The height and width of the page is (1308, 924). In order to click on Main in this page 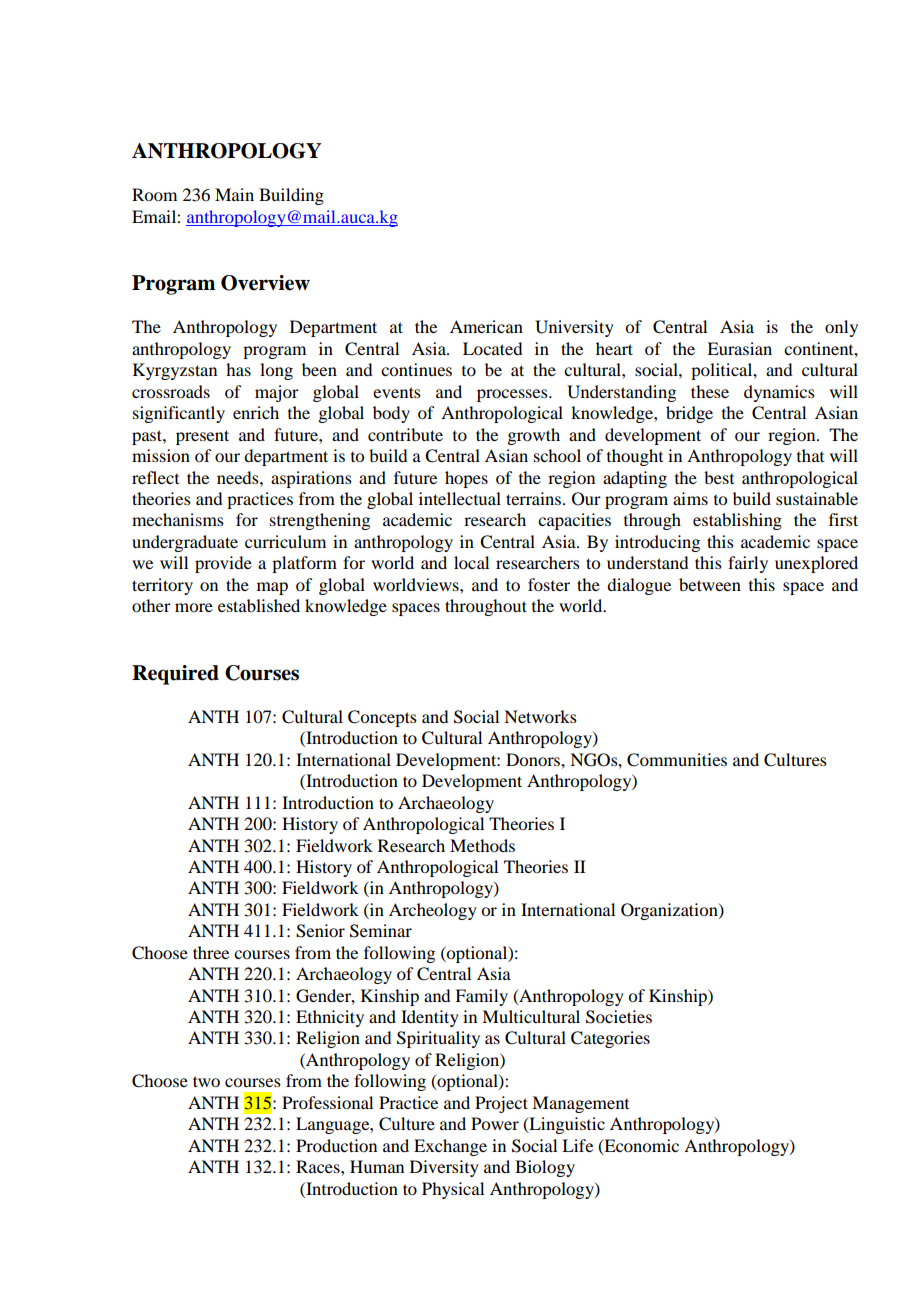, I will do `click(234, 194)`.
